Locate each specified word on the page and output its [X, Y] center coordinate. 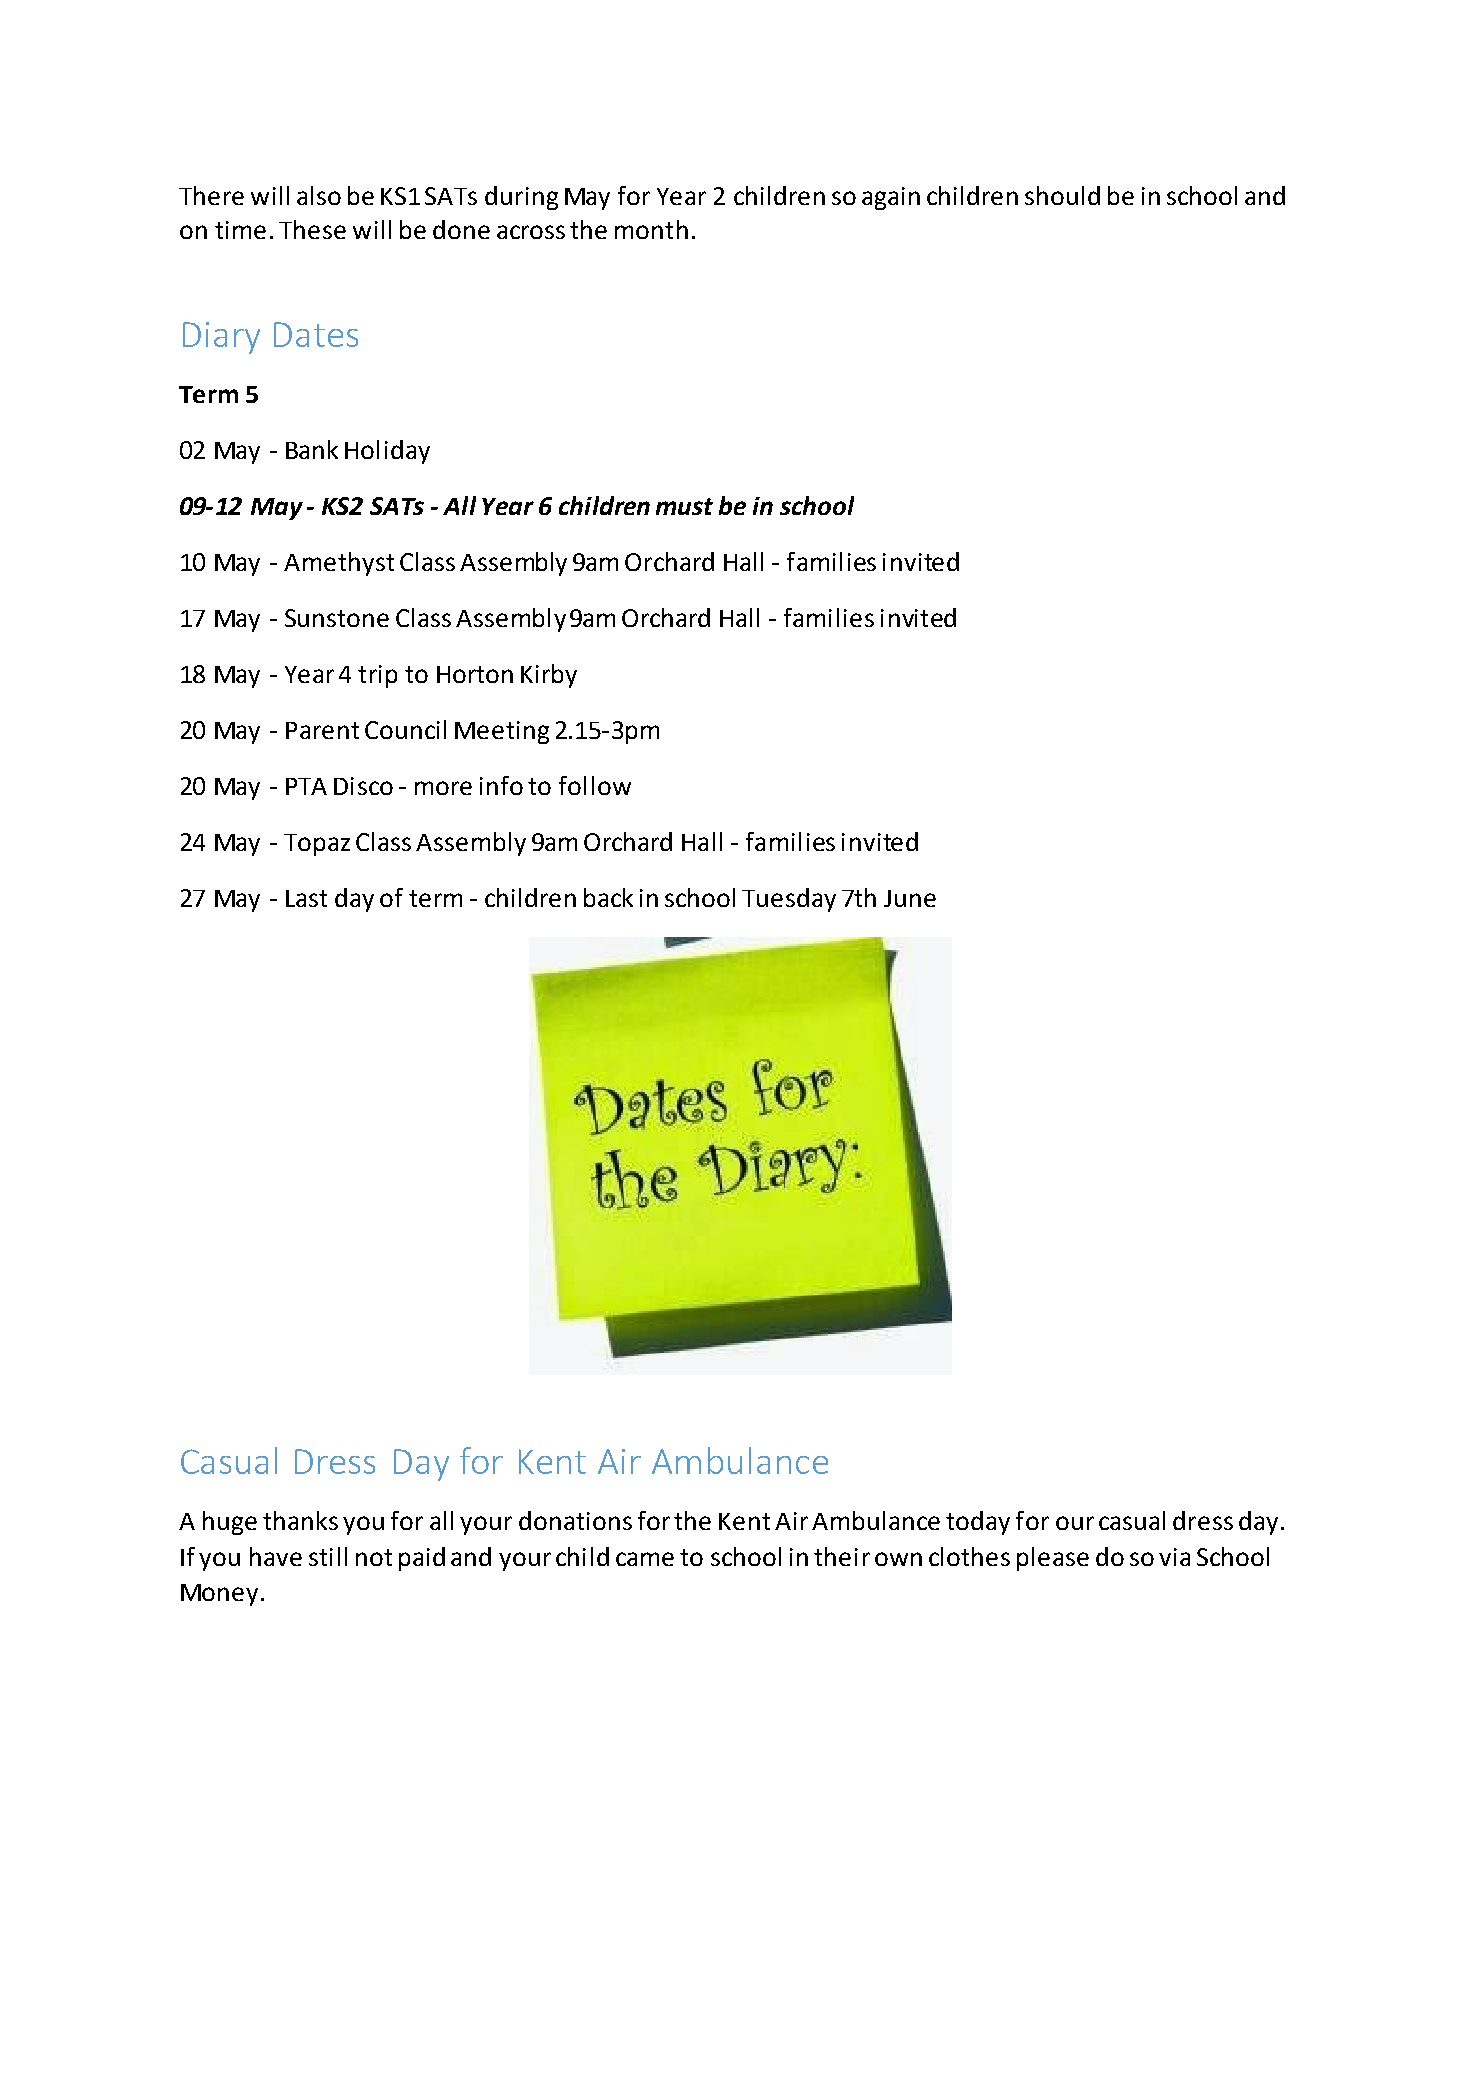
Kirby [549, 676]
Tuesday [789, 900]
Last [306, 898]
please [1053, 1559]
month [651, 229]
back [608, 897]
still [328, 1556]
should [1062, 195]
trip [377, 676]
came [645, 1559]
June [910, 898]
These [312, 229]
